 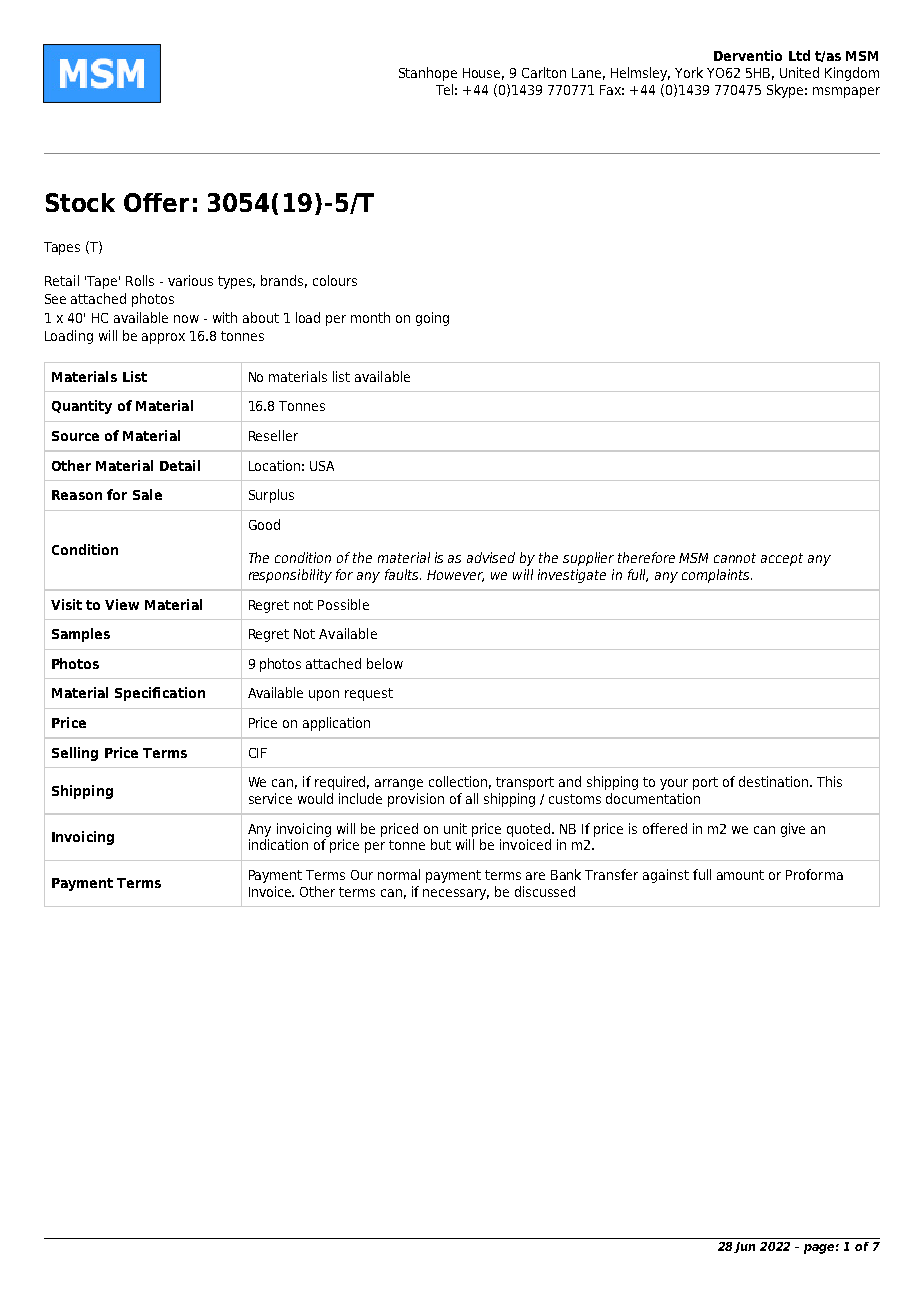 I want to click on However, so click(x=455, y=576).
